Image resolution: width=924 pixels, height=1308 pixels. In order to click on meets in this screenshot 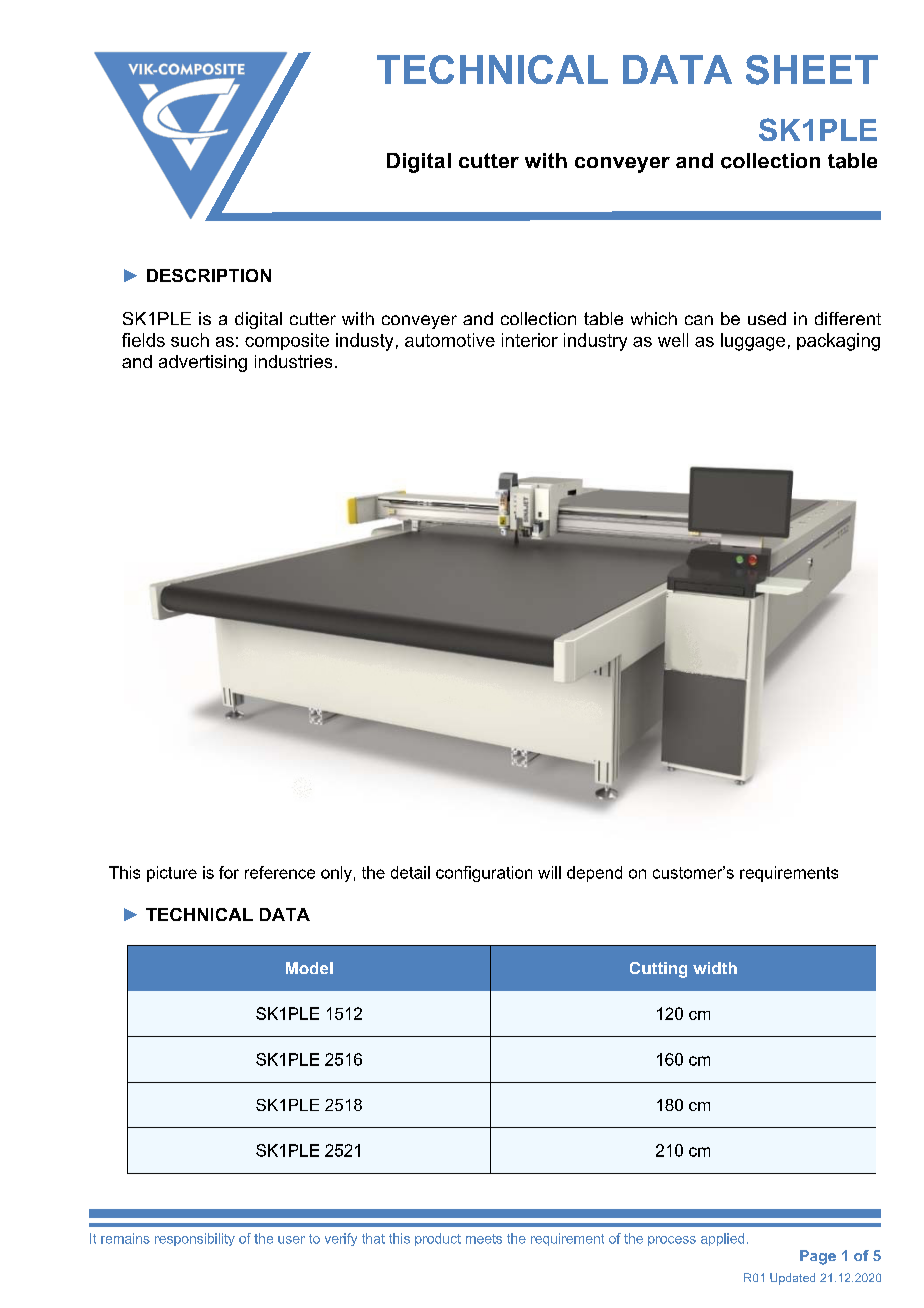, I will do `click(484, 1239)`.
